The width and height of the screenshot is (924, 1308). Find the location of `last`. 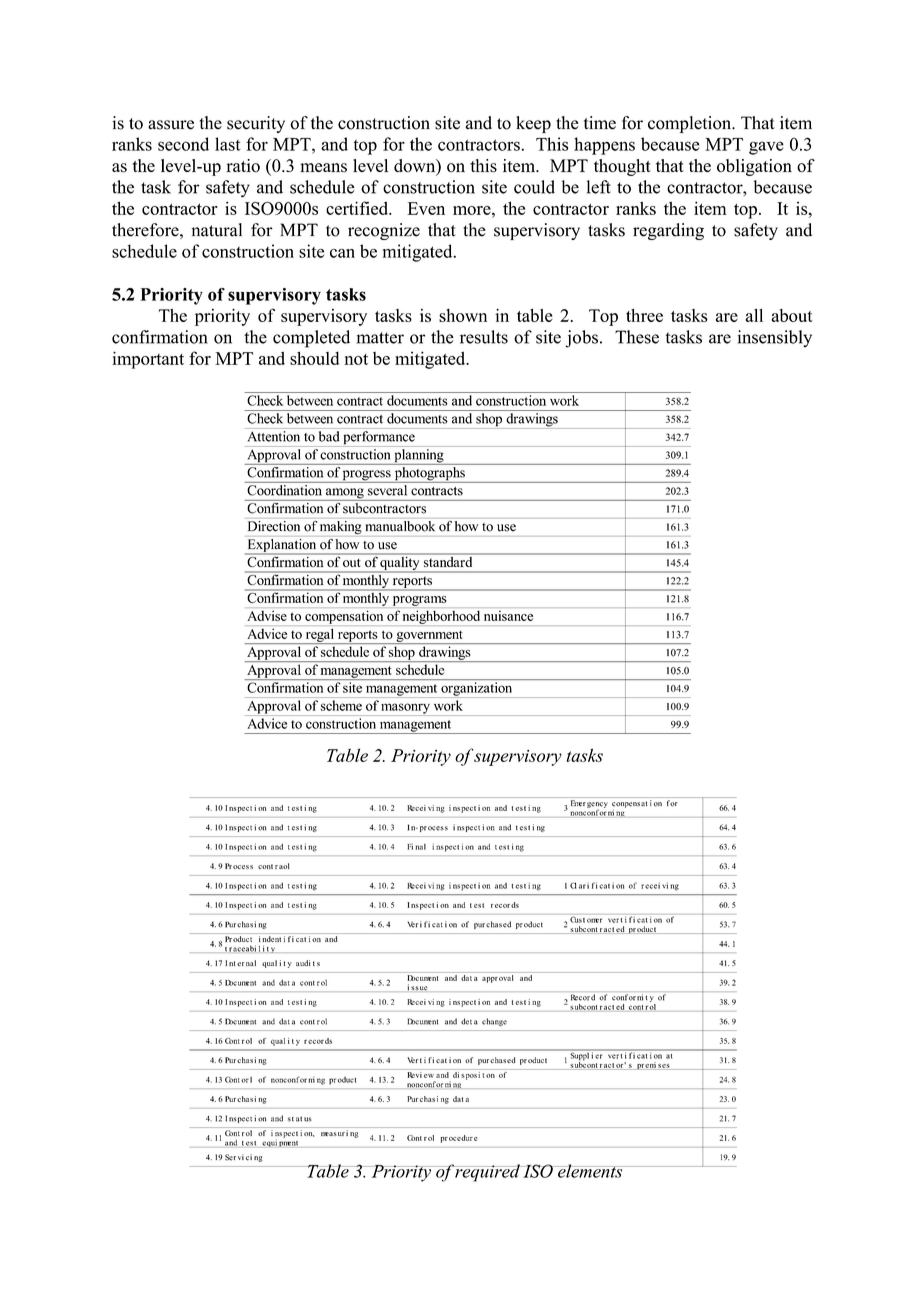

last is located at coordinates (228, 144).
